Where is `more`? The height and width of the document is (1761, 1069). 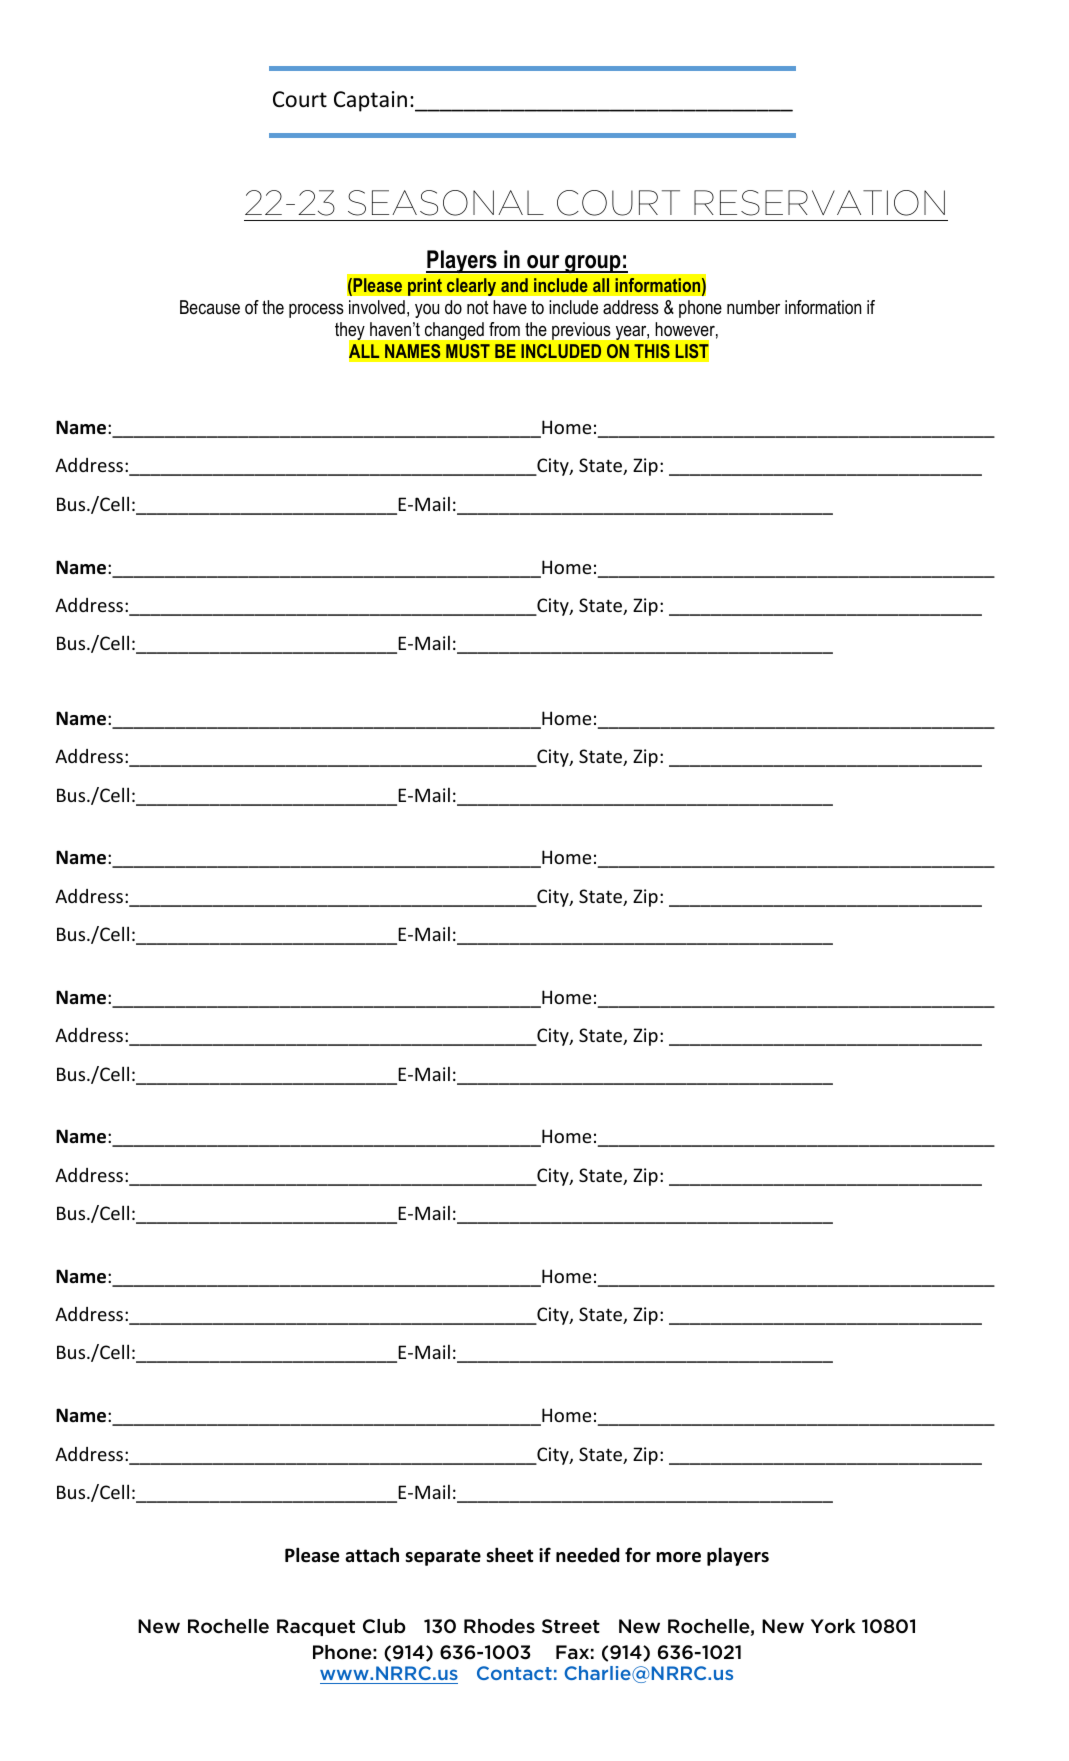
more is located at coordinates (678, 1557).
